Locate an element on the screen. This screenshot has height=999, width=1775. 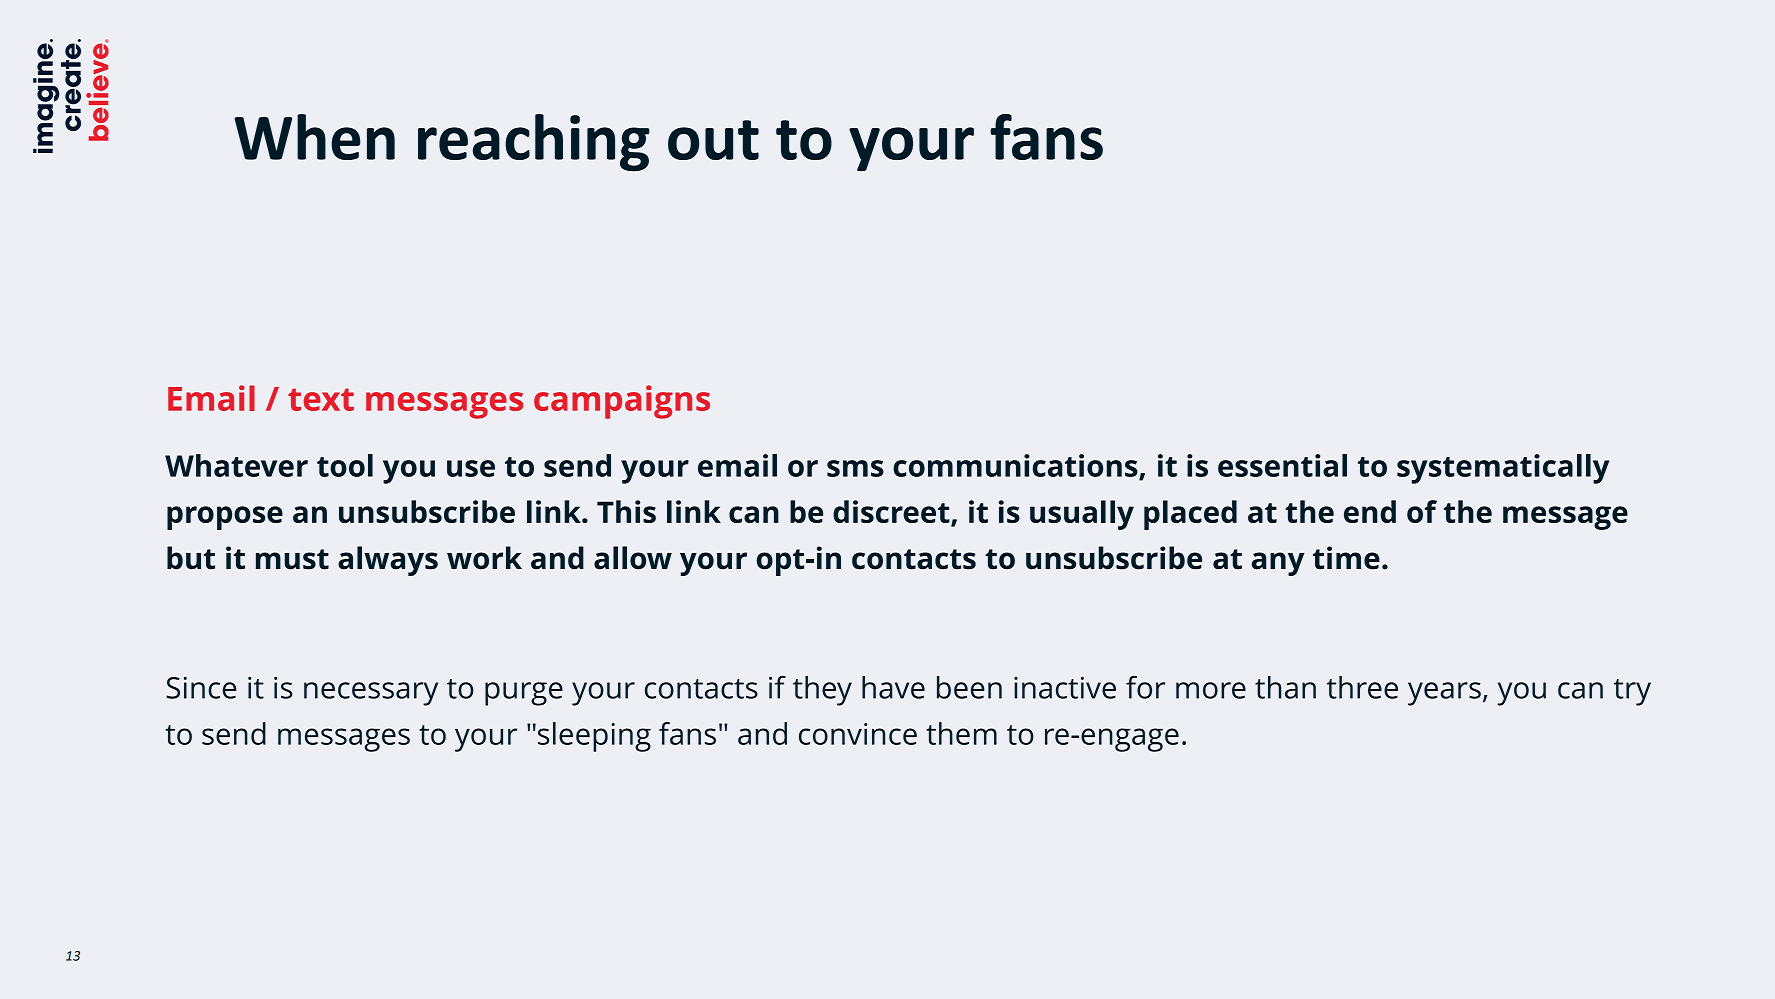
When is located at coordinates (314, 137).
